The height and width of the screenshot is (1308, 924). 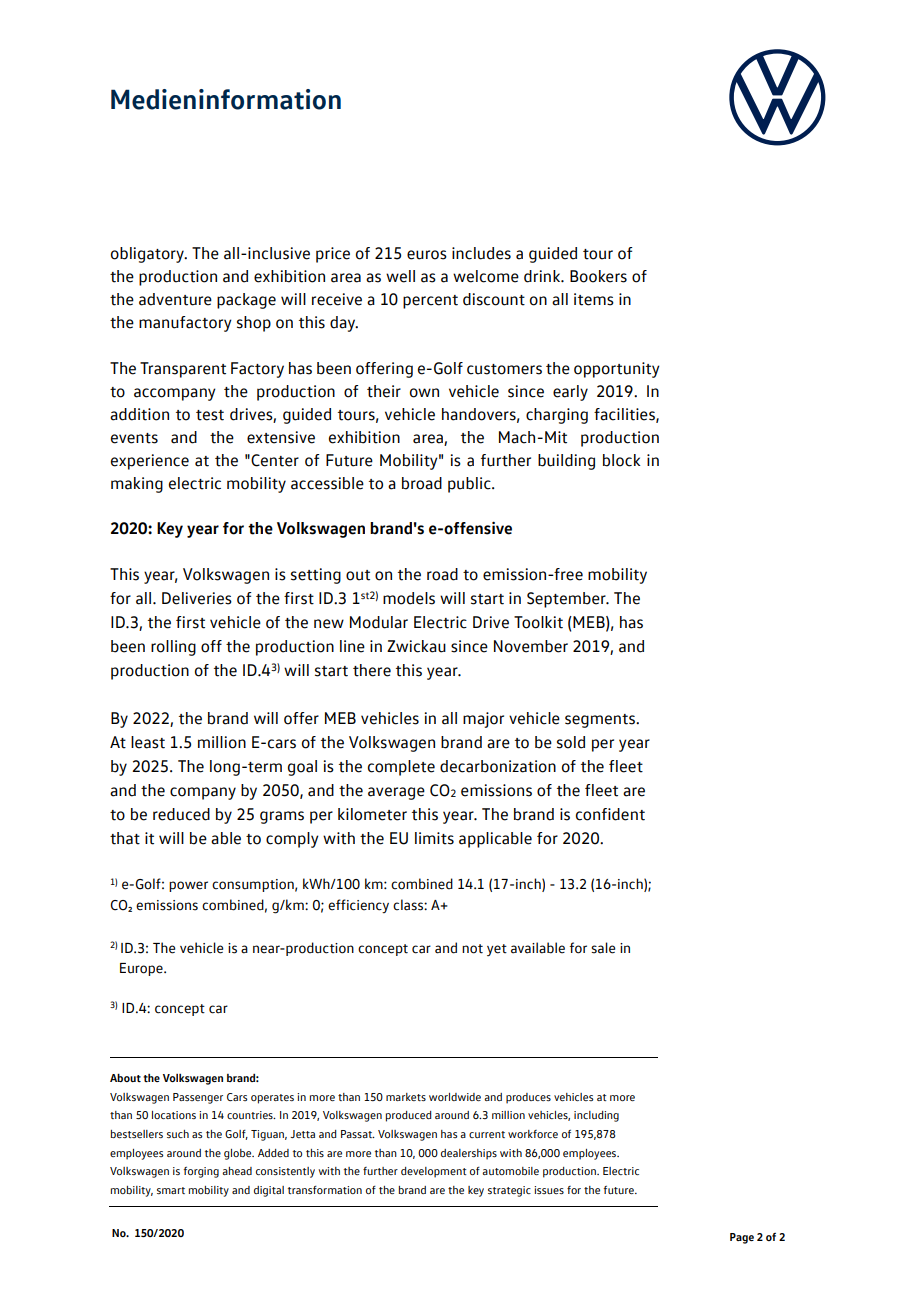 I want to click on power, so click(x=188, y=886).
